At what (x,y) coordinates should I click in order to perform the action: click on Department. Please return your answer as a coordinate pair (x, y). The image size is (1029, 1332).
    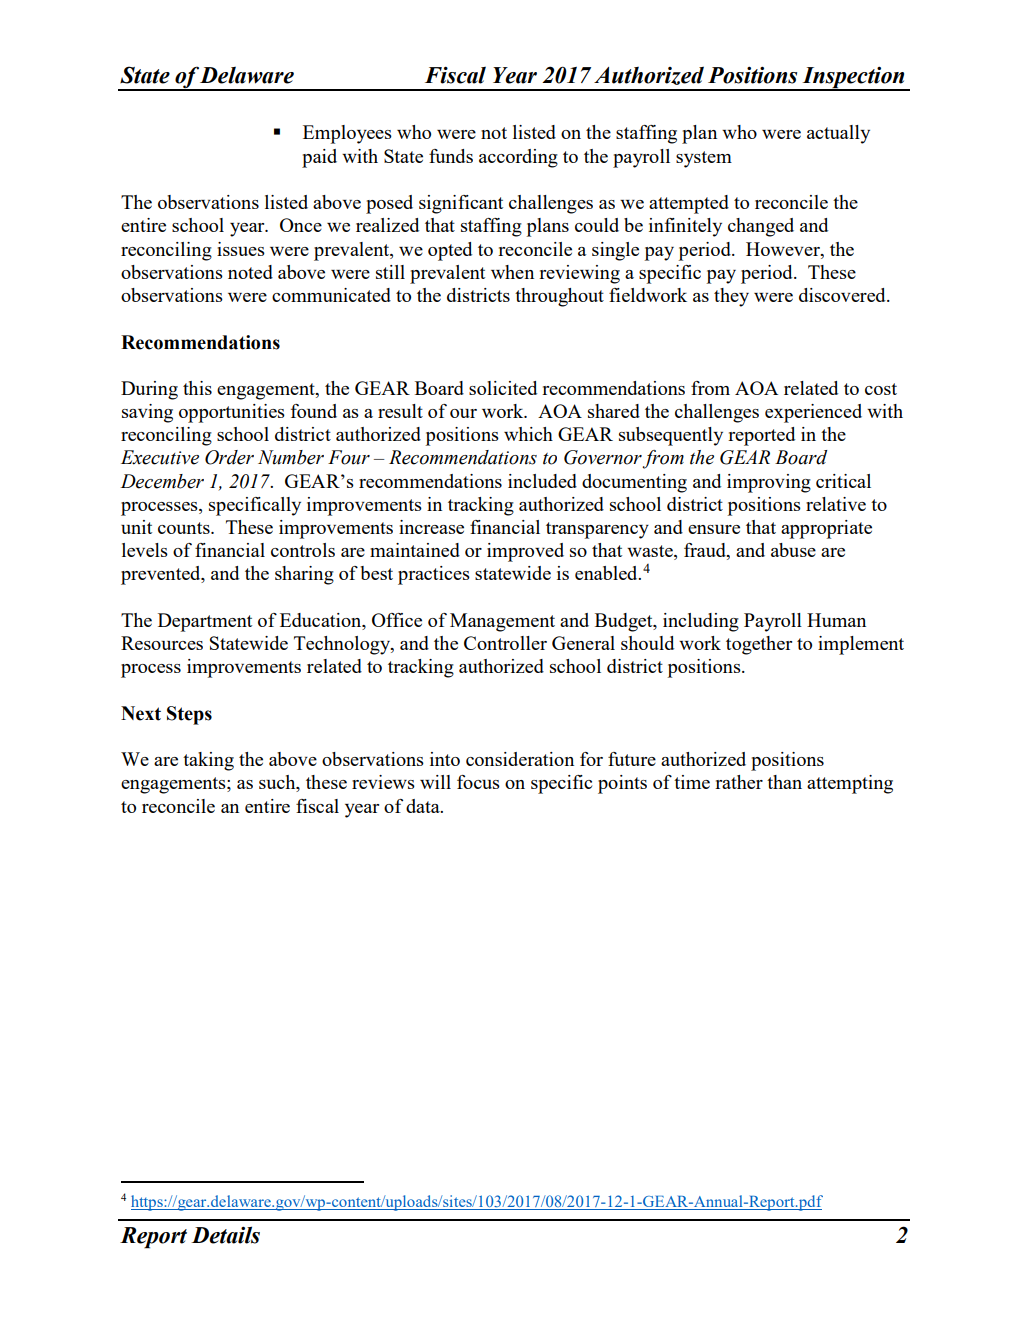
    Looking at the image, I should click on (205, 622).
